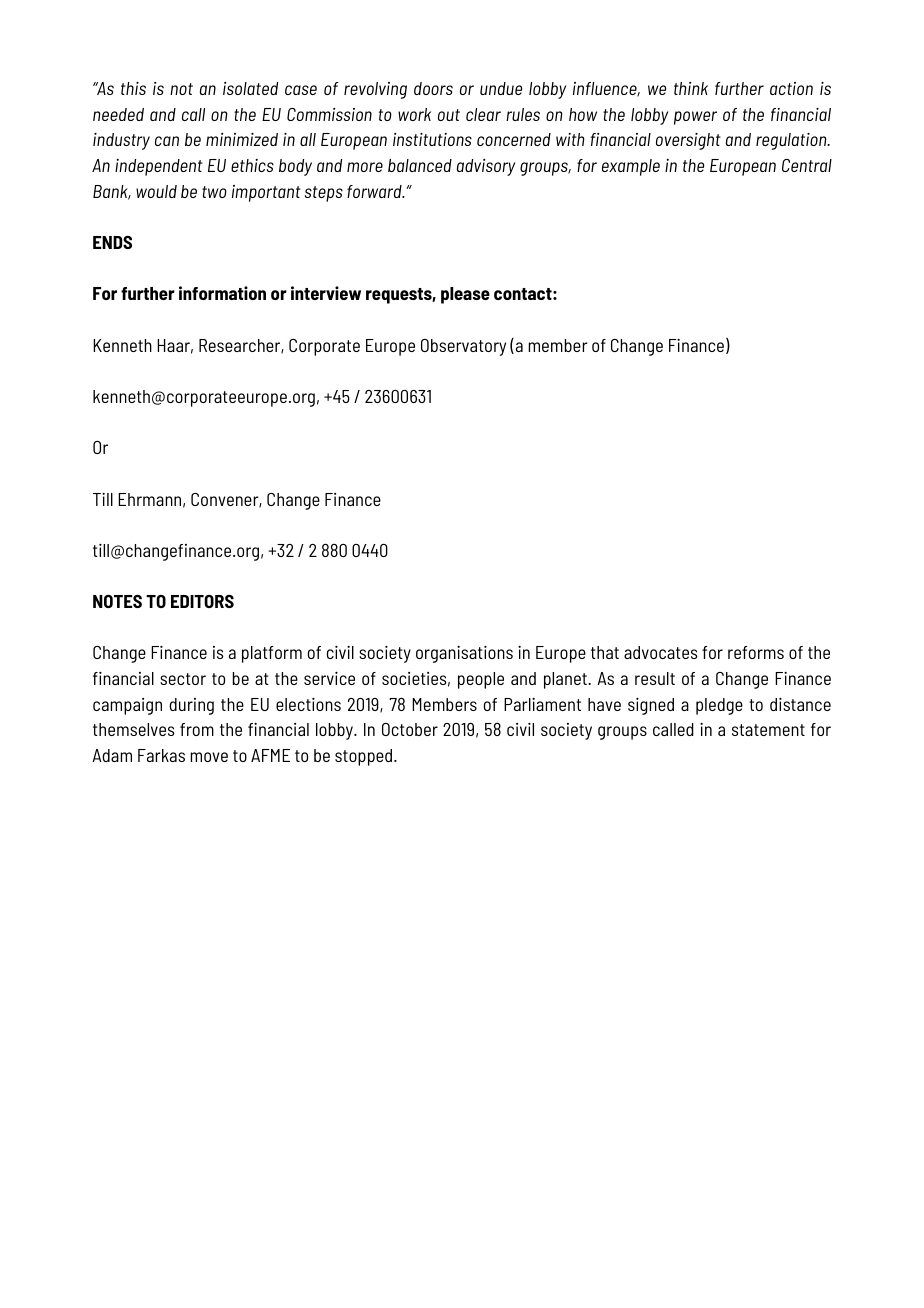 The height and width of the screenshot is (1308, 924). Describe the element at coordinates (222, 293) in the screenshot. I see `information` at that location.
